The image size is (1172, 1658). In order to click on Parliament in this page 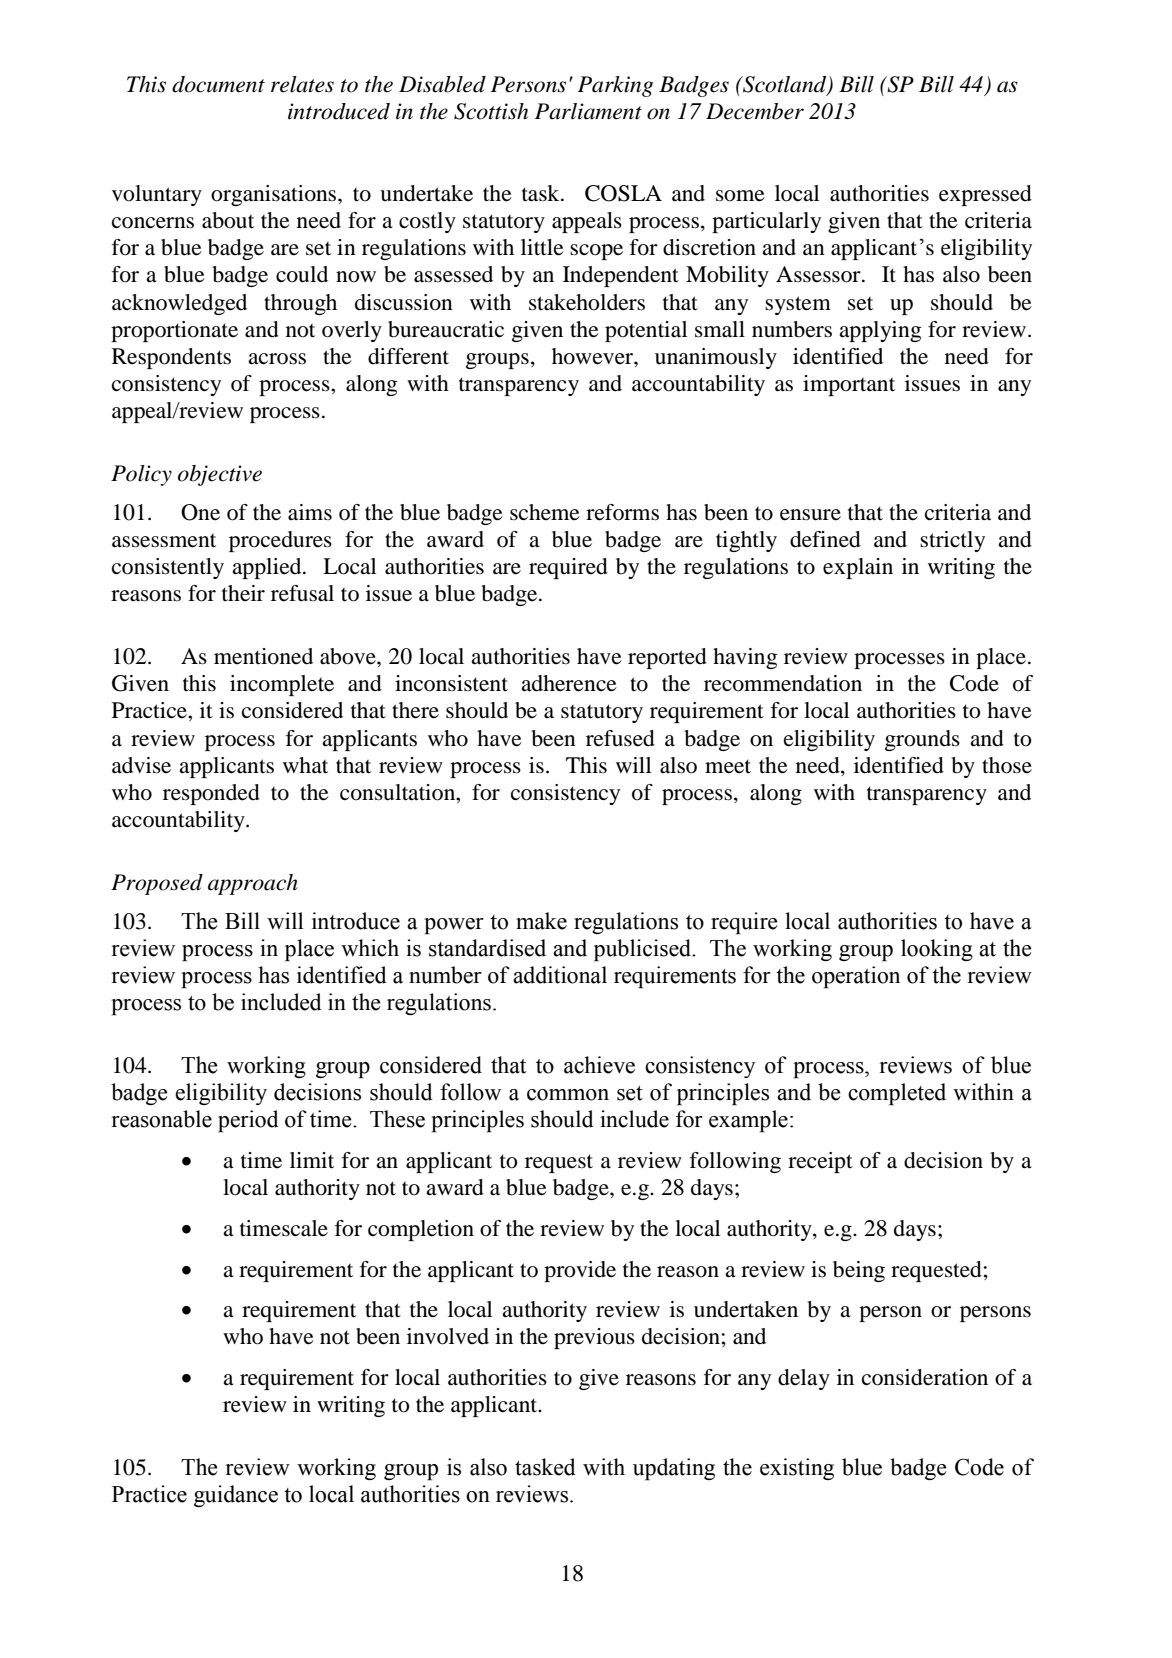, I will do `click(588, 111)`.
